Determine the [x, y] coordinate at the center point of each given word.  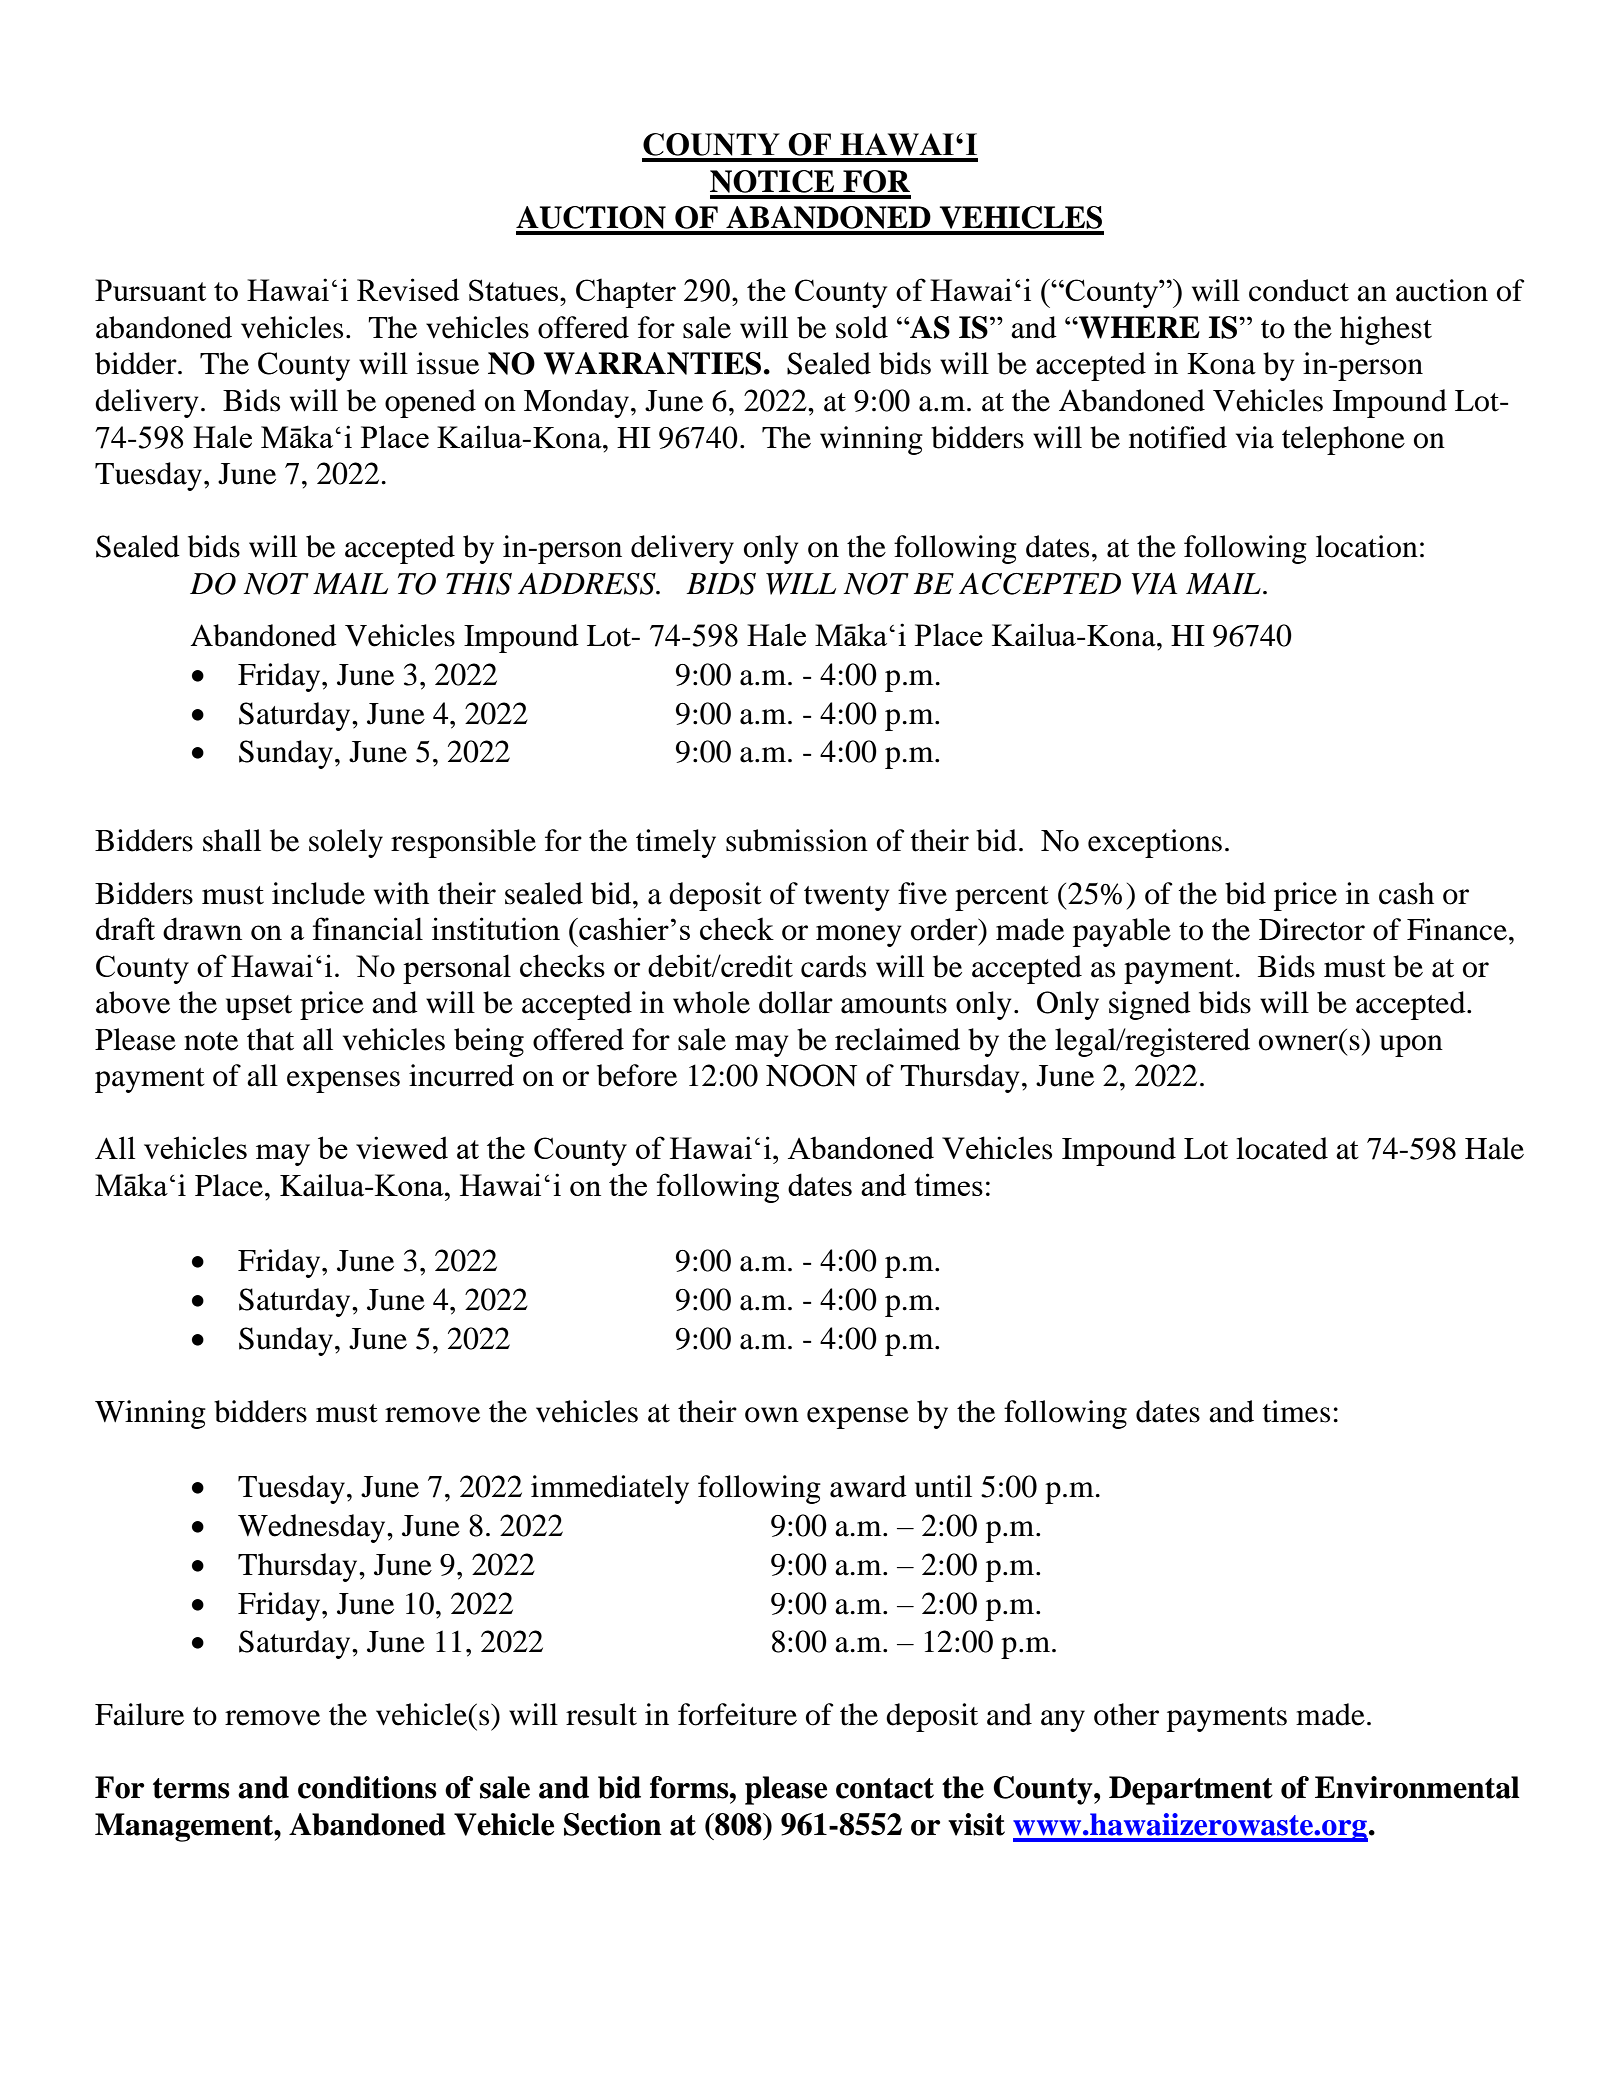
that [270, 1039]
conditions [367, 1787]
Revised [408, 289]
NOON [811, 1075]
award [868, 1486]
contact [885, 1788]
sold [862, 327]
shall [232, 840]
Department [1191, 1790]
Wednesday [313, 1528]
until [943, 1486]
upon [1411, 1046]
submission [797, 840]
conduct [1299, 290]
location [1367, 546]
